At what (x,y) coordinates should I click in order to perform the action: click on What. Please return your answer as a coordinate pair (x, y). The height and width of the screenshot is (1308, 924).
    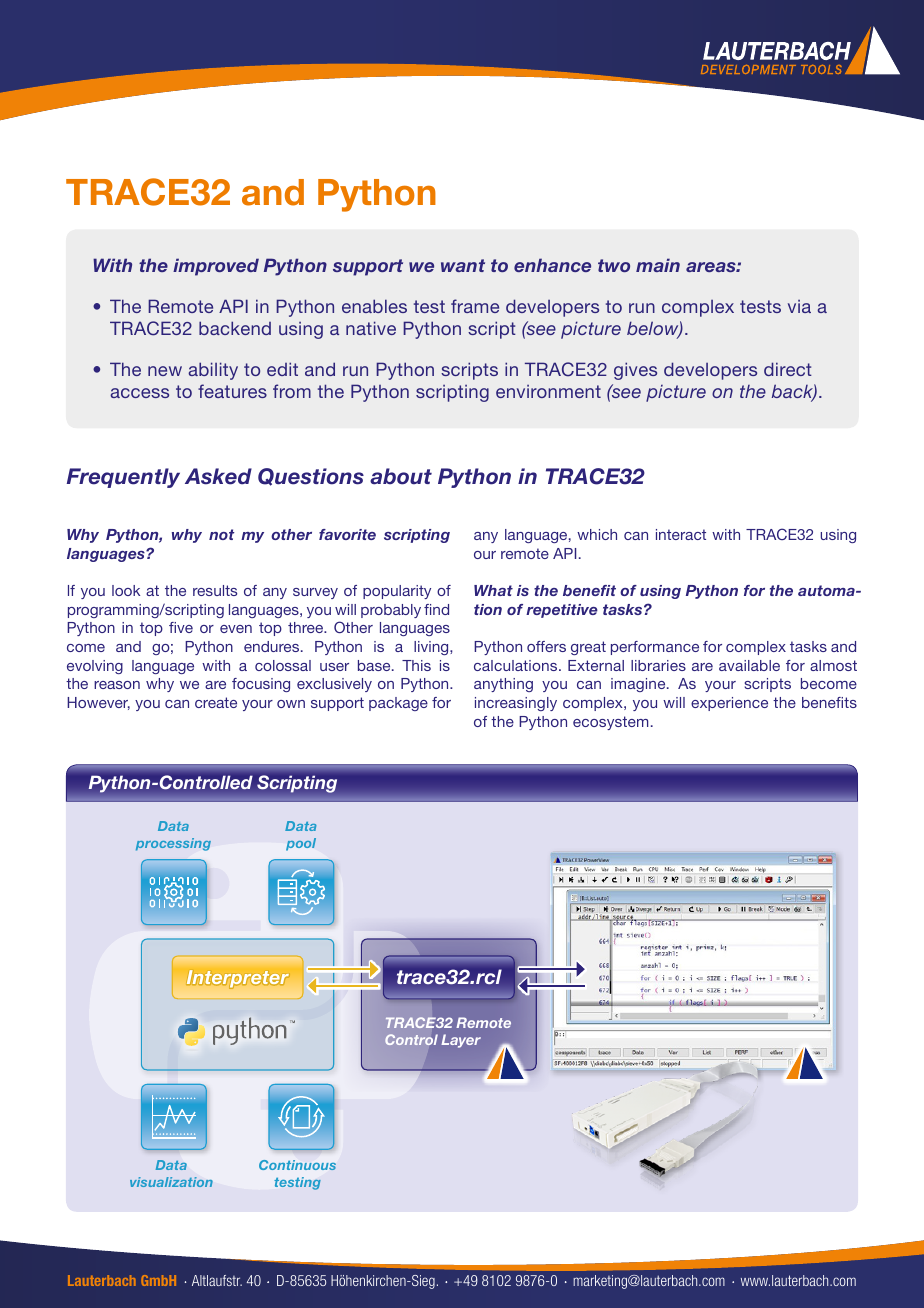
    Looking at the image, I should click on (493, 590).
